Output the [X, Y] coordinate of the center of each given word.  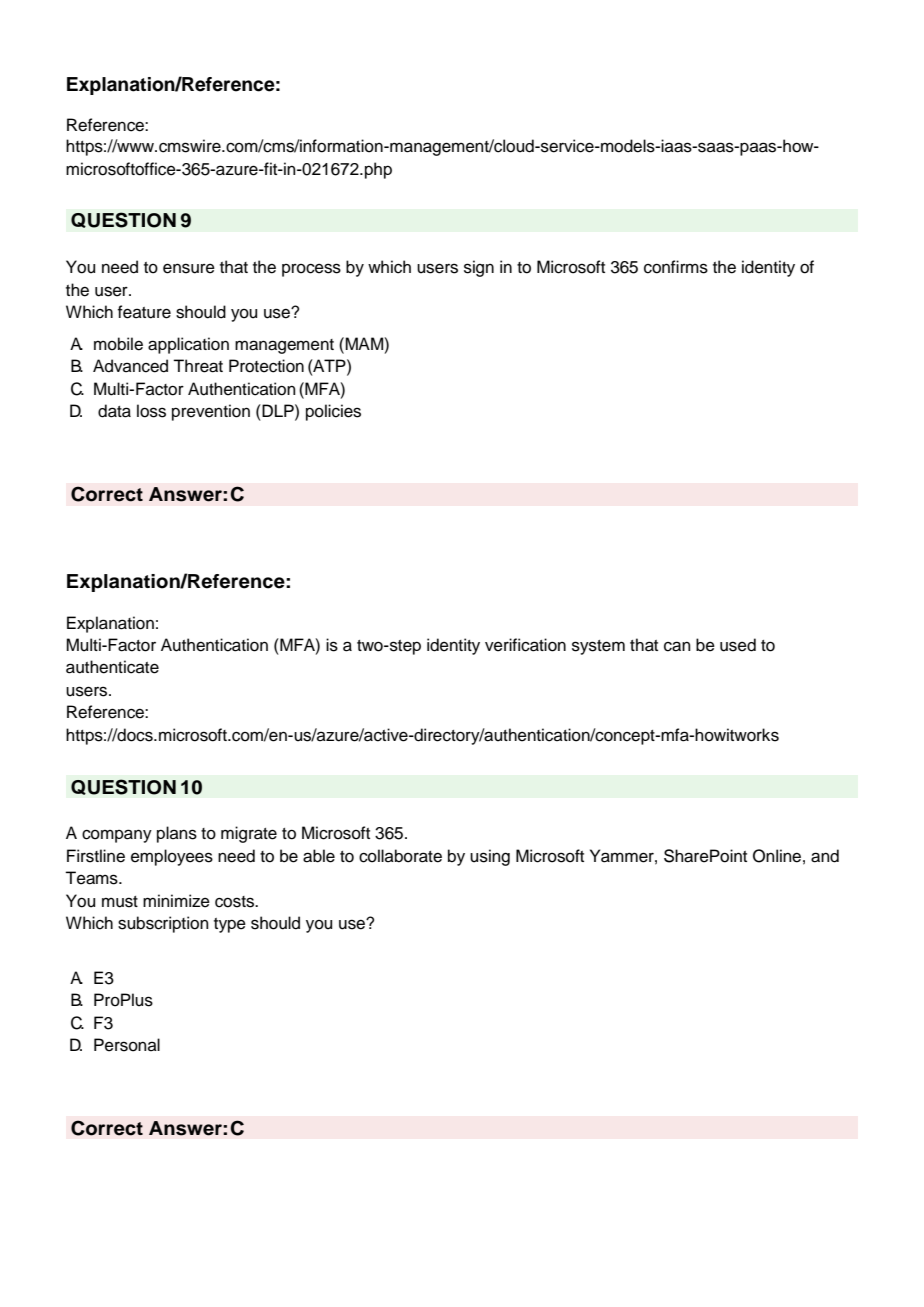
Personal [127, 1045]
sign [479, 268]
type [230, 925]
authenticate [112, 667]
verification [525, 645]
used [738, 645]
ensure [189, 268]
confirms [676, 267]
